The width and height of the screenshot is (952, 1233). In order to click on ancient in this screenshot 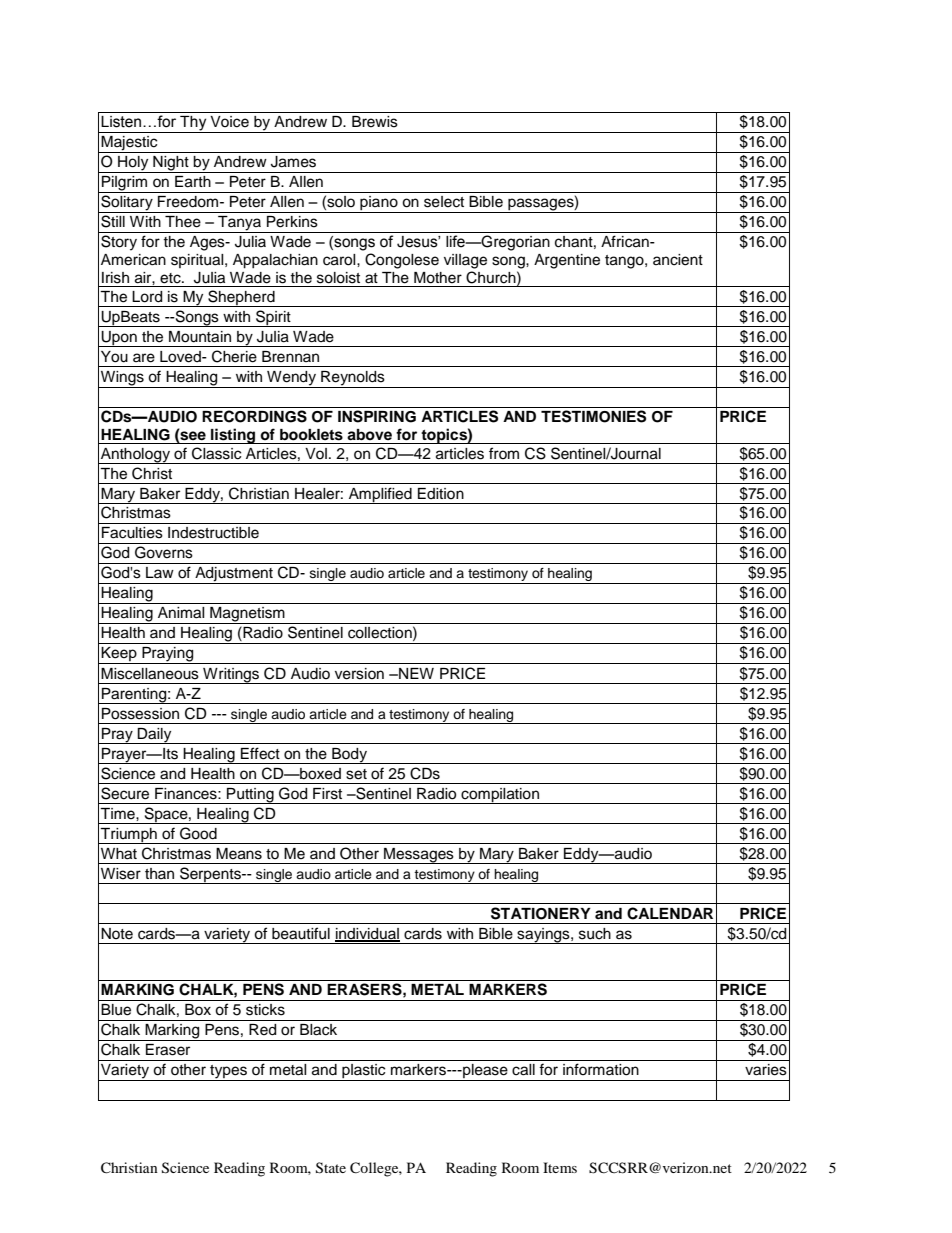, I will do `click(678, 260)`.
